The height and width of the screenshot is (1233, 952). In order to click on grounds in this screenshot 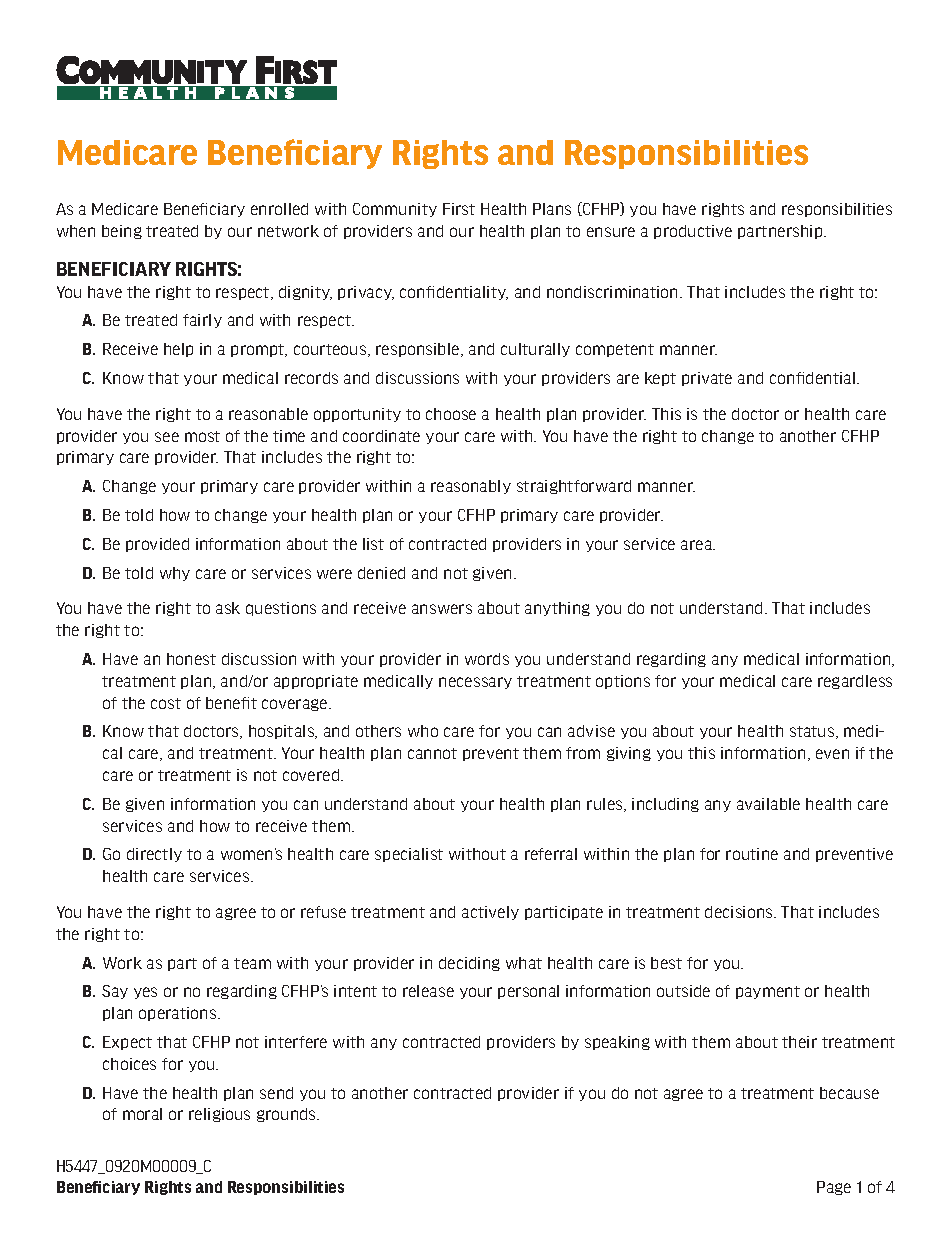, I will do `click(287, 1115)`.
